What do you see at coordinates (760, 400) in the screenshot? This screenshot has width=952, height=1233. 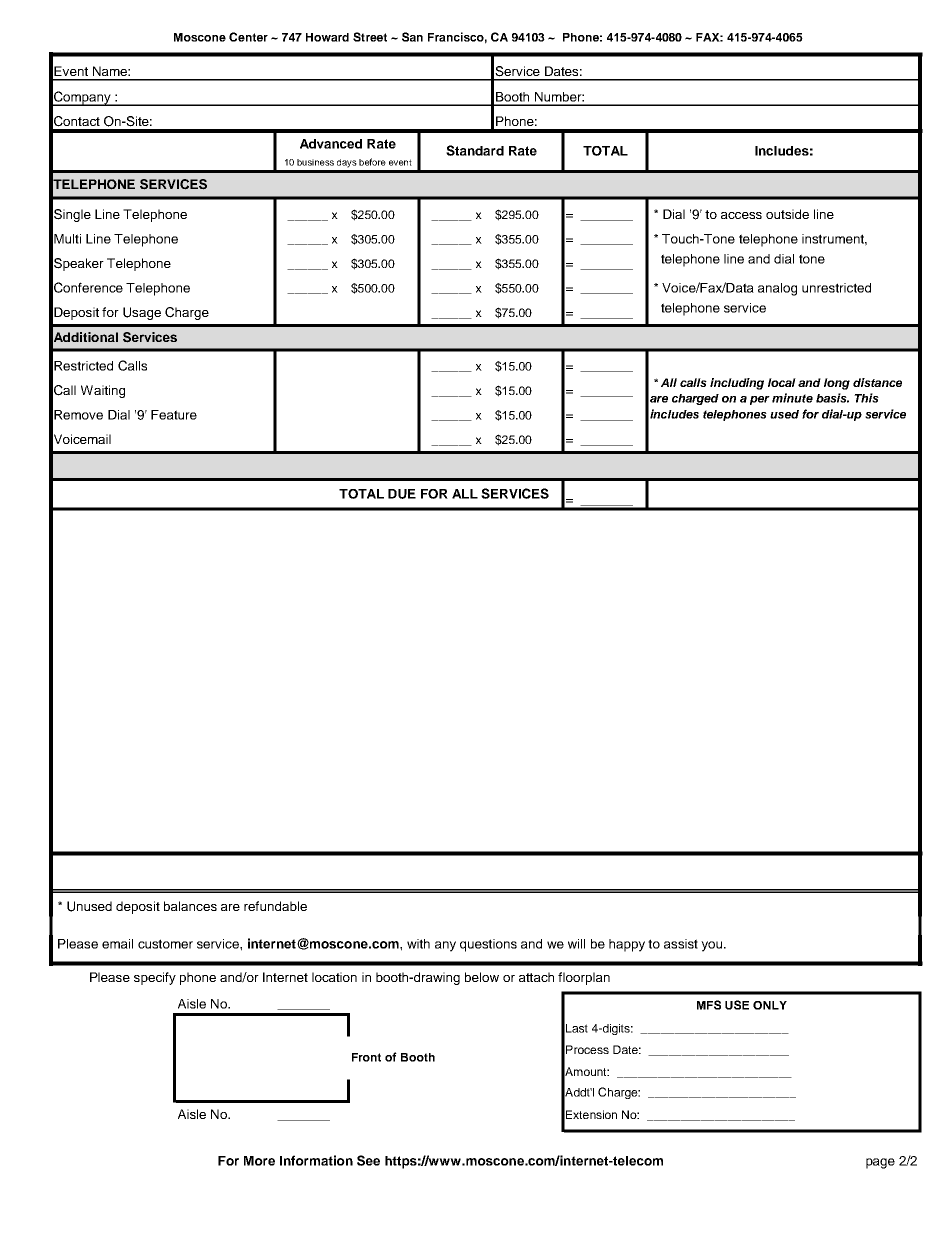 I see `per` at bounding box center [760, 400].
